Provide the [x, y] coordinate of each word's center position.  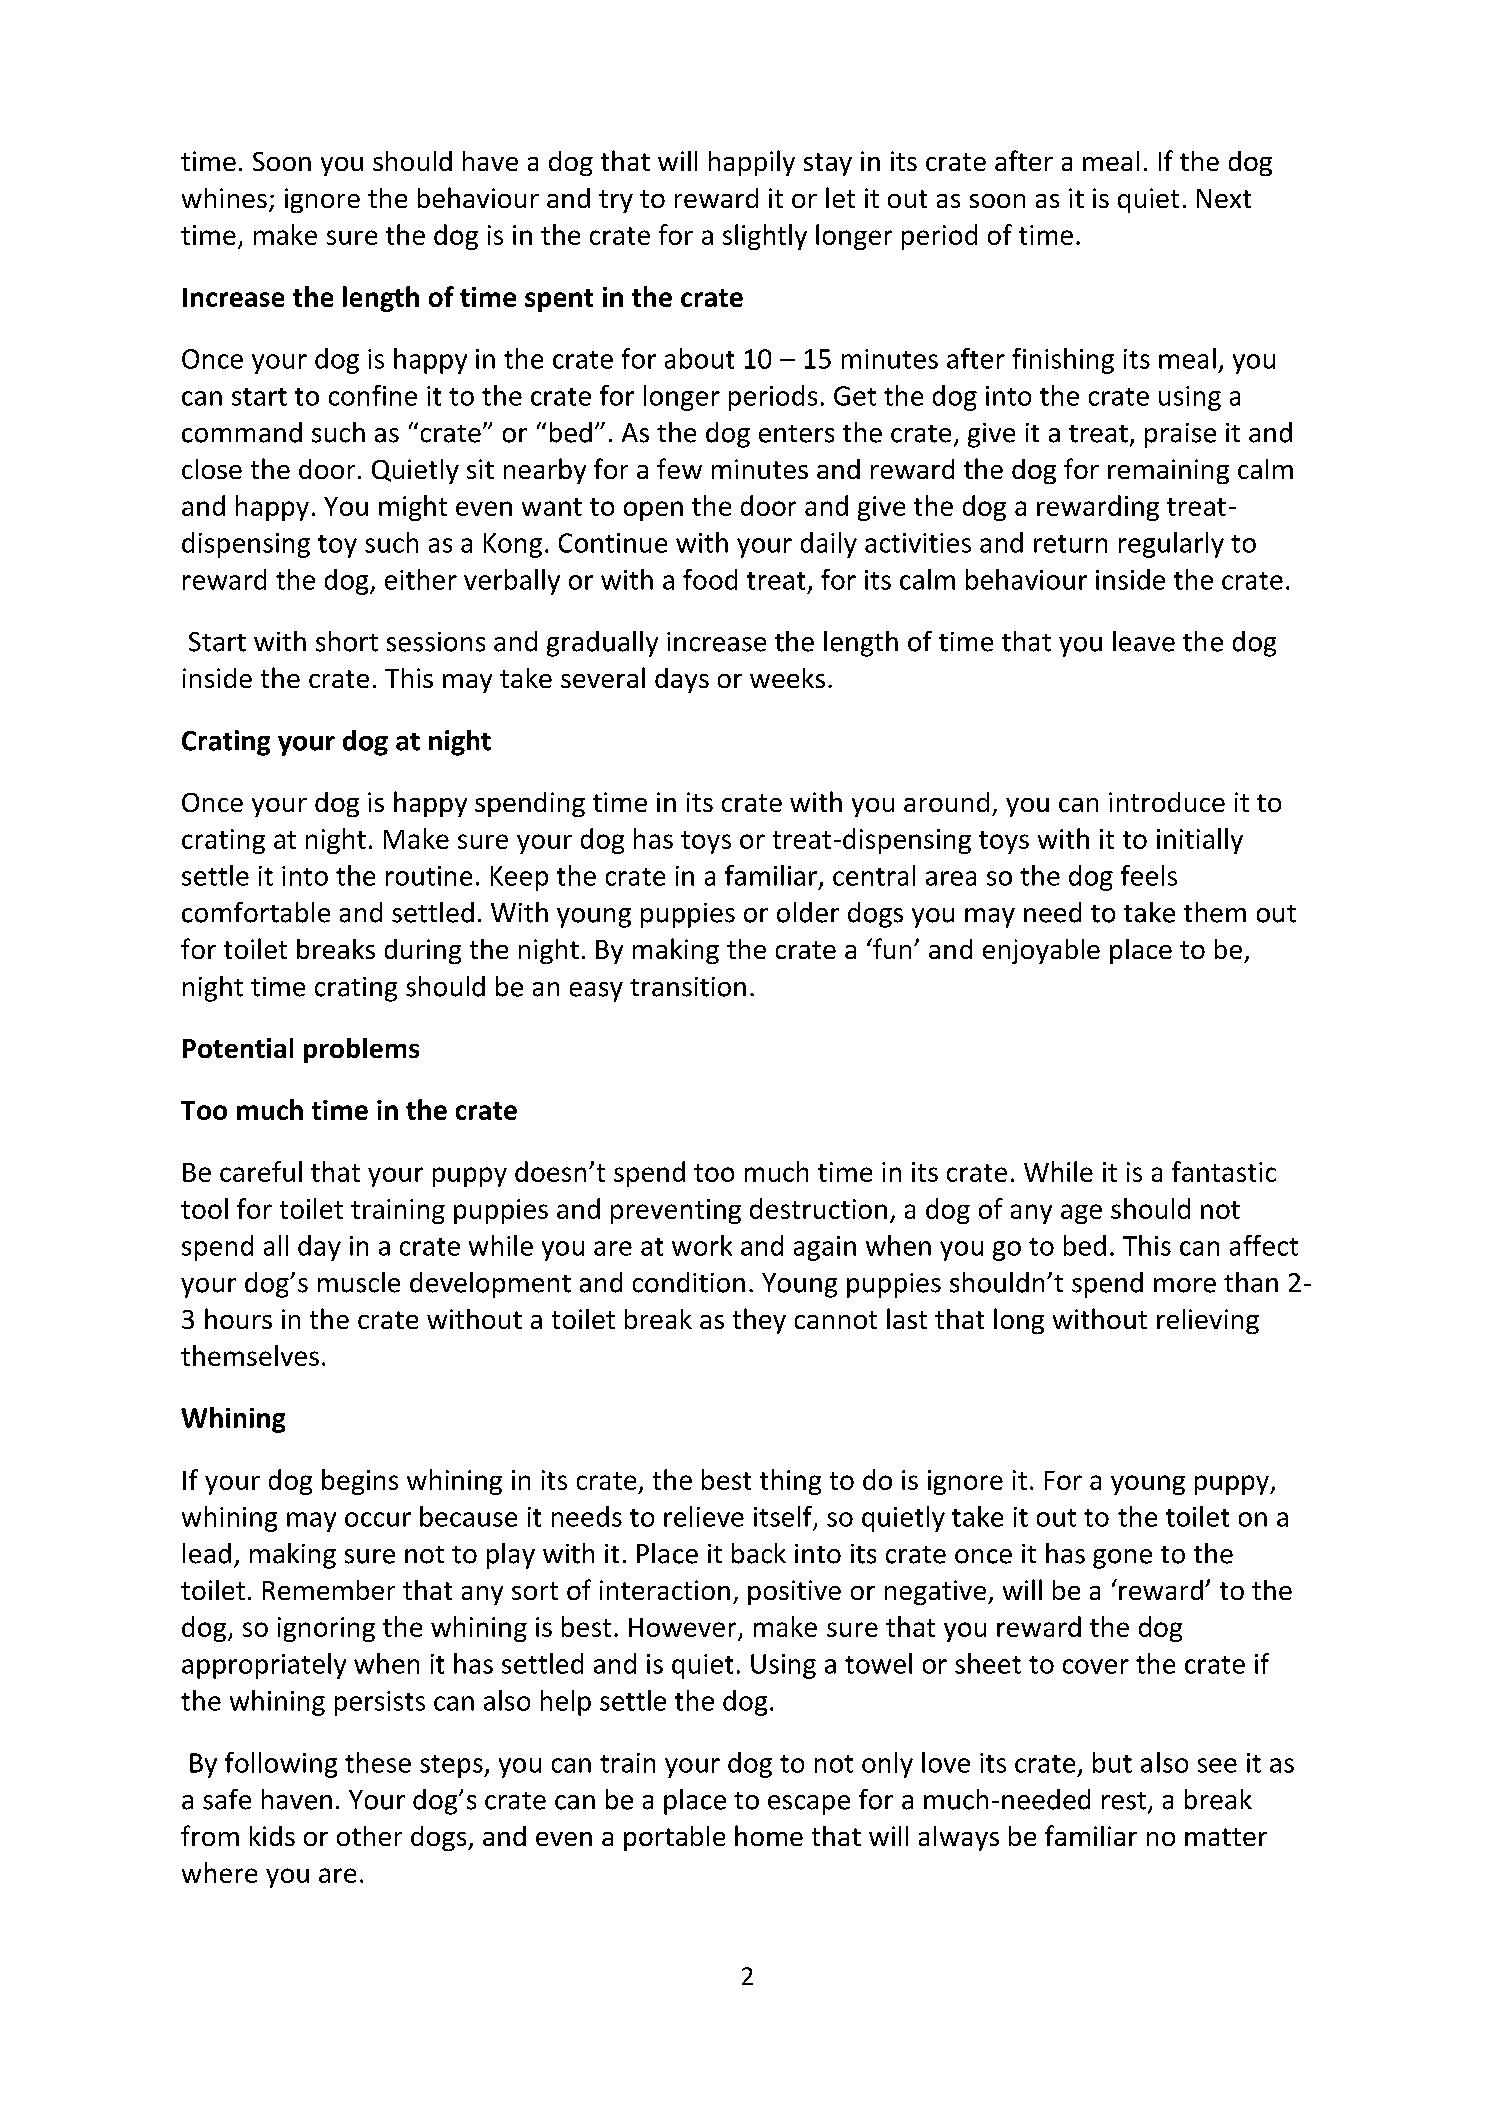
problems [361, 1050]
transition [688, 987]
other [369, 1836]
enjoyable [1041, 951]
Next [1224, 198]
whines [224, 198]
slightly [765, 237]
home [769, 1835]
